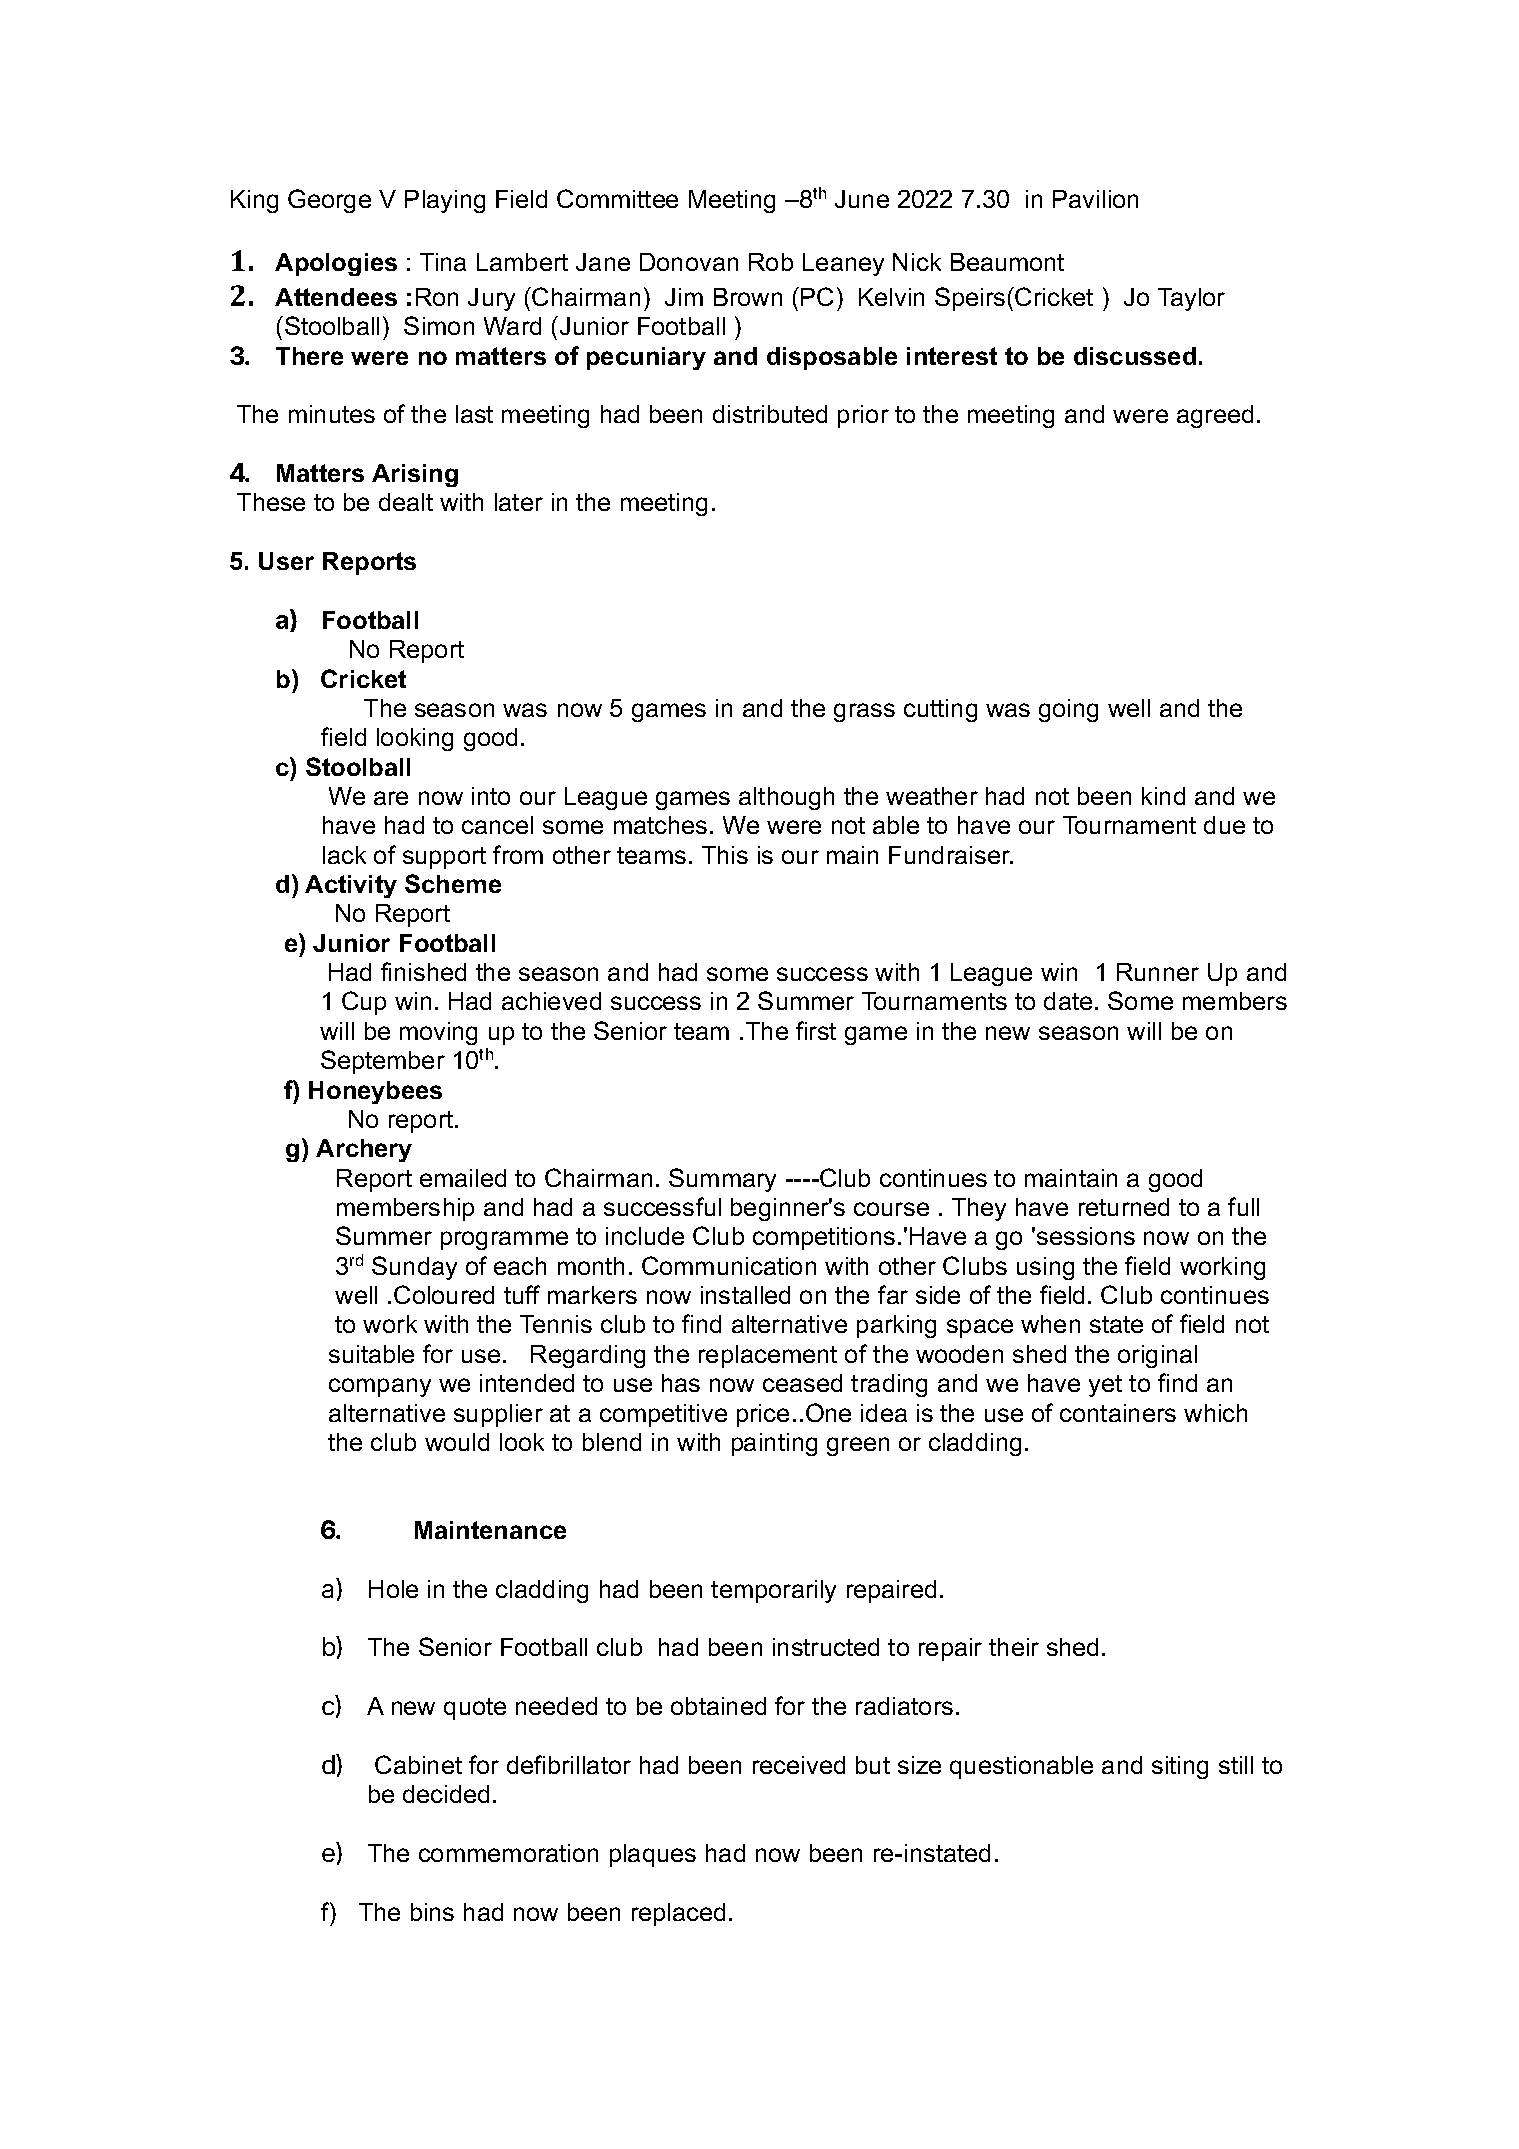 The image size is (1519, 2149). I want to click on Rob, so click(771, 262).
